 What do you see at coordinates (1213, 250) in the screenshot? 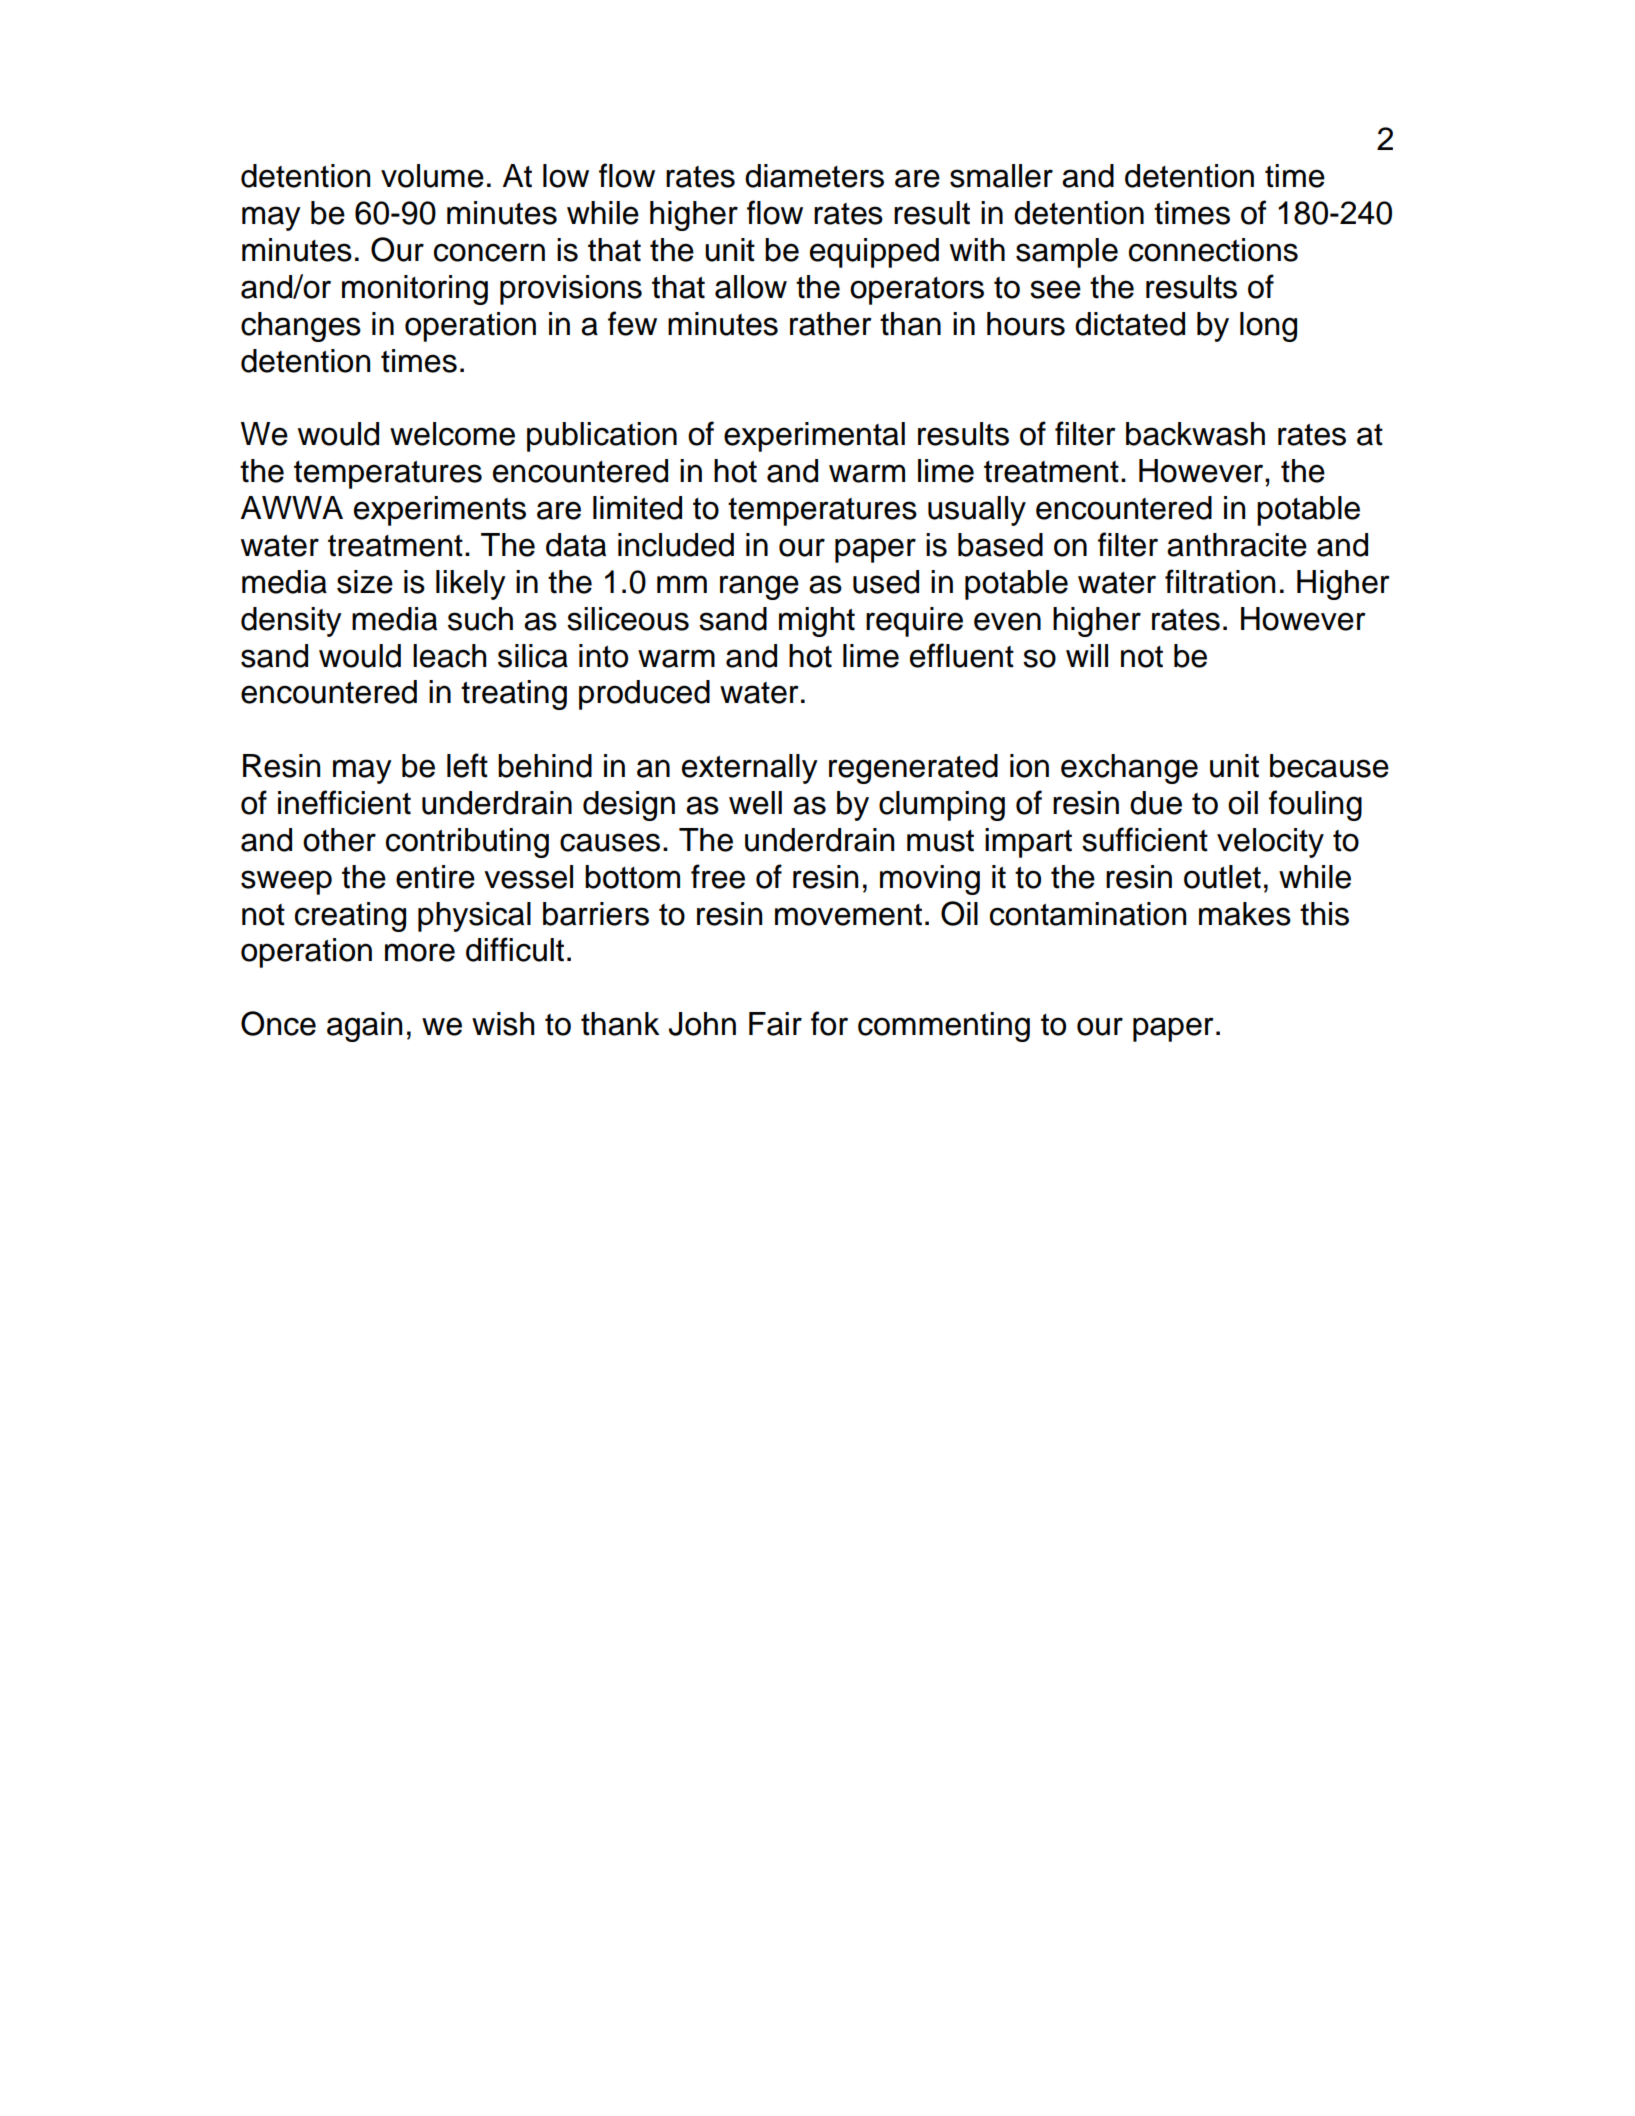
I see `connections` at bounding box center [1213, 250].
